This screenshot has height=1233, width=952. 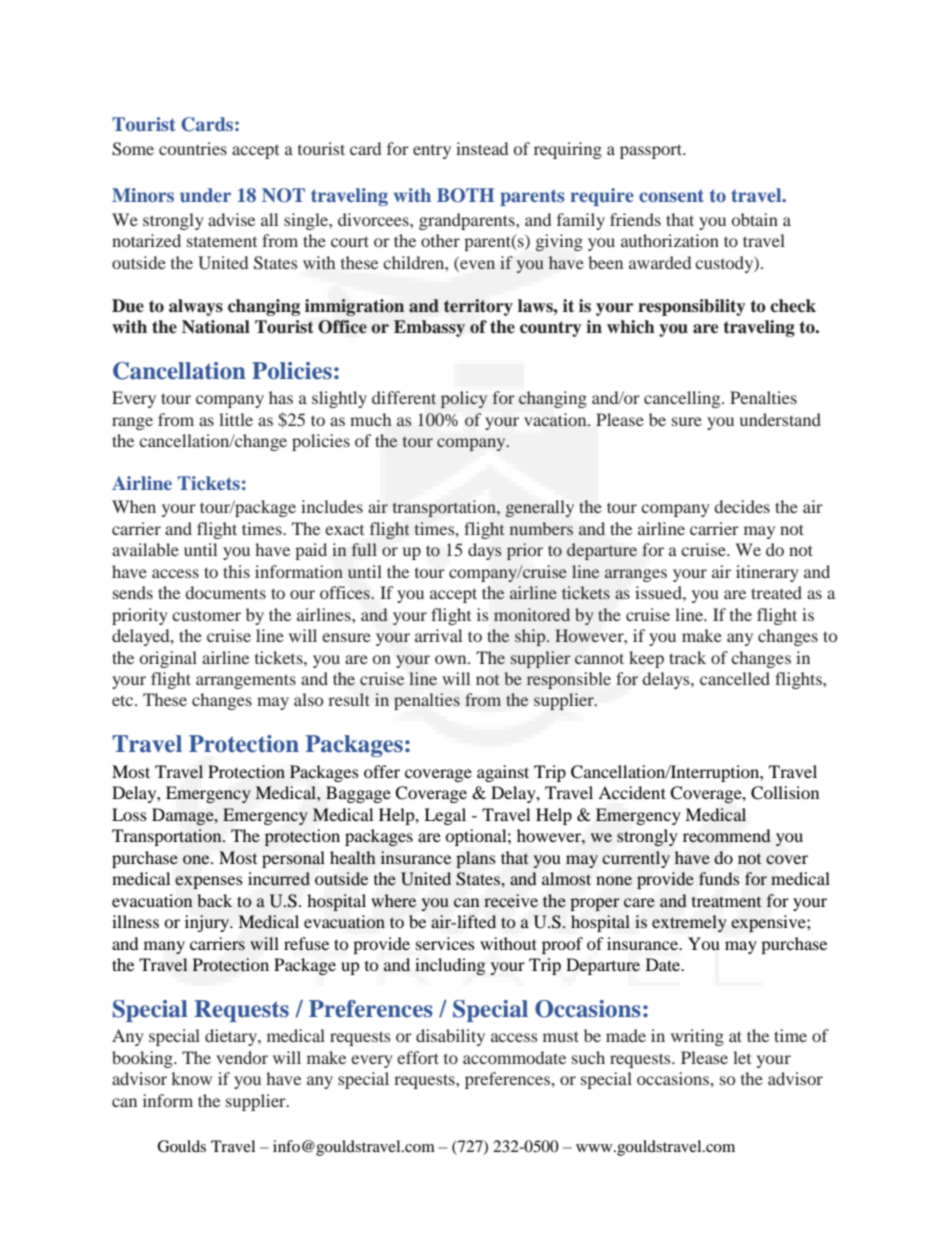 I want to click on policy, so click(x=464, y=399).
